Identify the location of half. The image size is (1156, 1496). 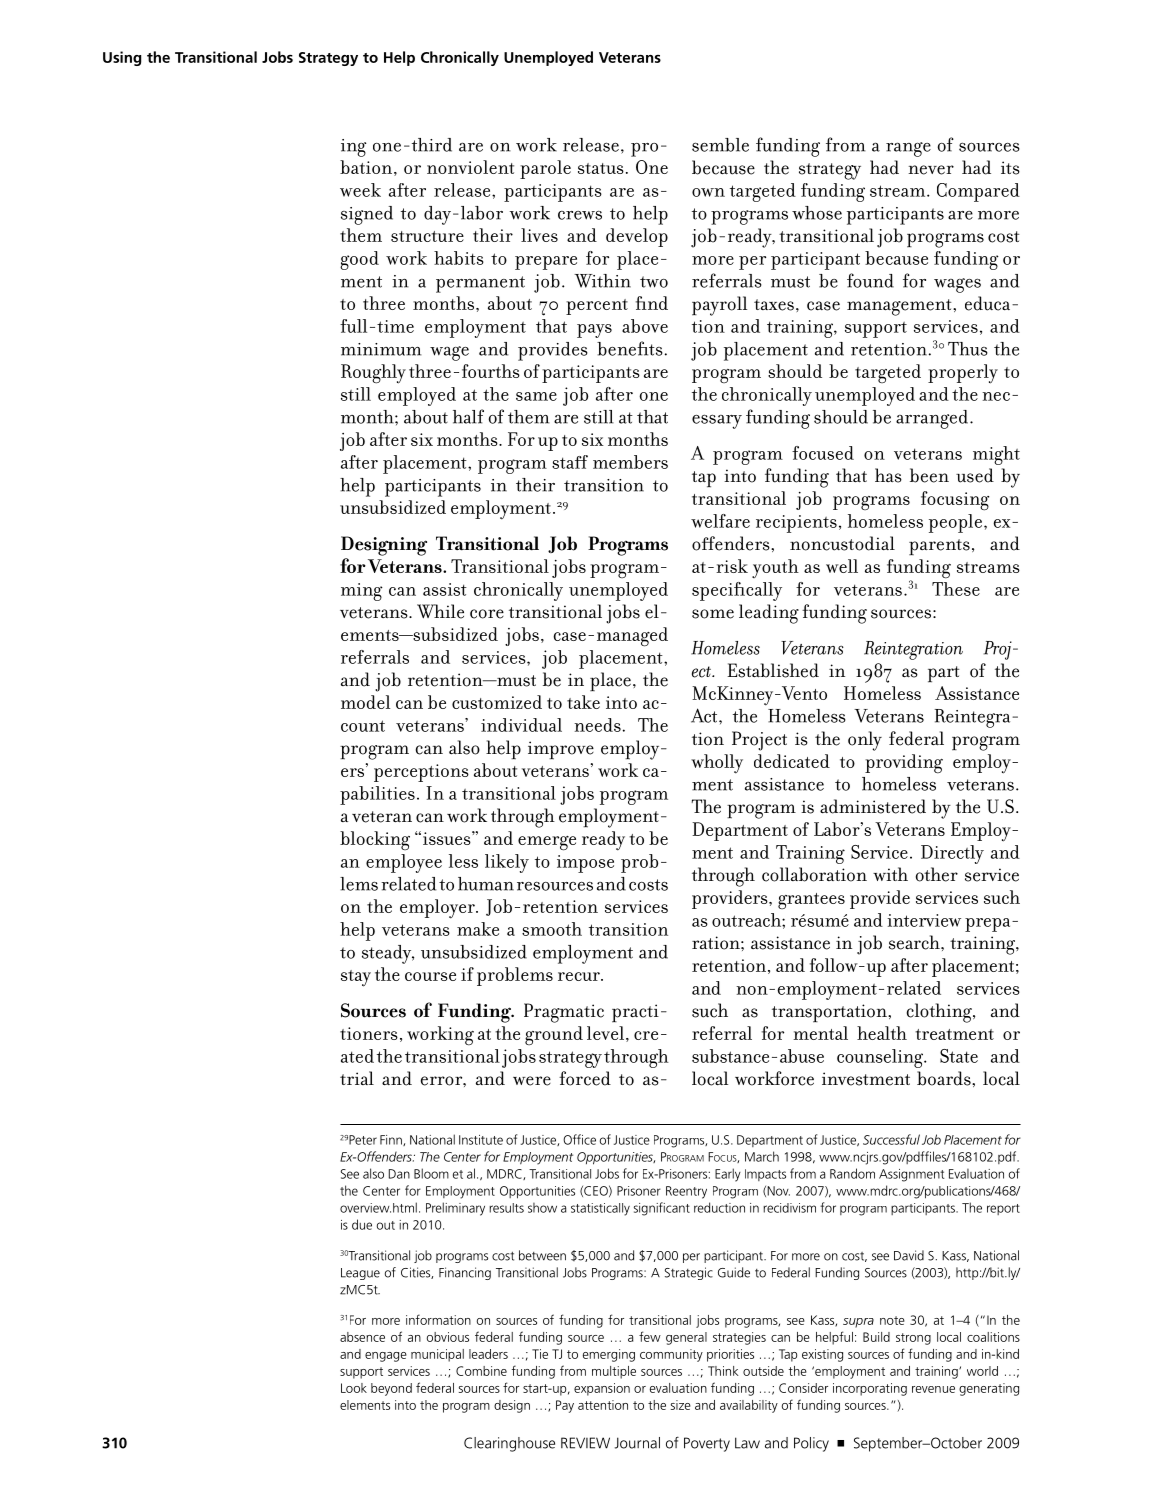
(468, 416).
